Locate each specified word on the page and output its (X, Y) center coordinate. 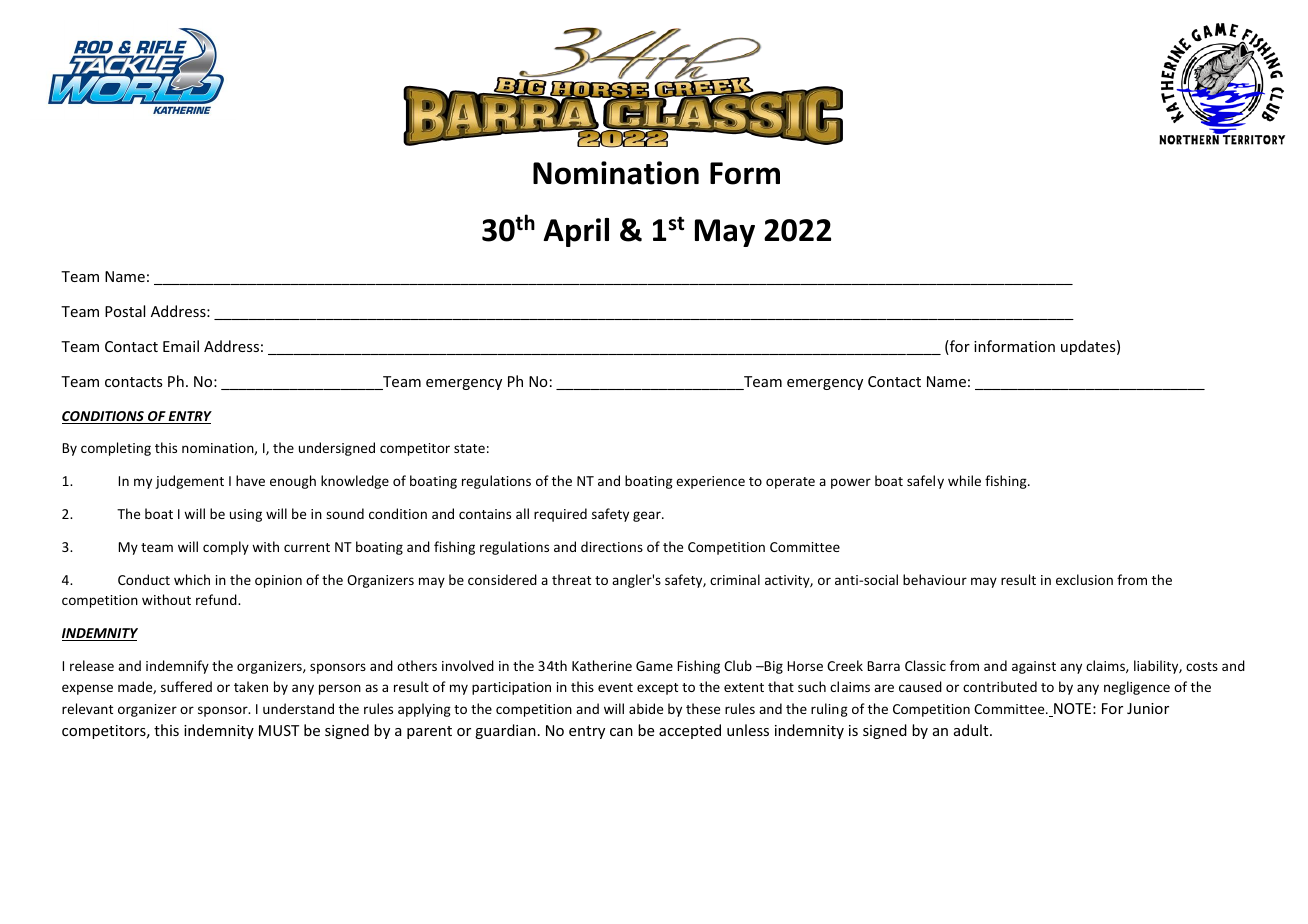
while (964, 480)
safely (925, 482)
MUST (279, 730)
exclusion (1084, 579)
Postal (125, 311)
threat (571, 579)
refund (217, 599)
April (576, 232)
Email (181, 346)
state (469, 448)
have (250, 480)
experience (710, 482)
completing (116, 449)
